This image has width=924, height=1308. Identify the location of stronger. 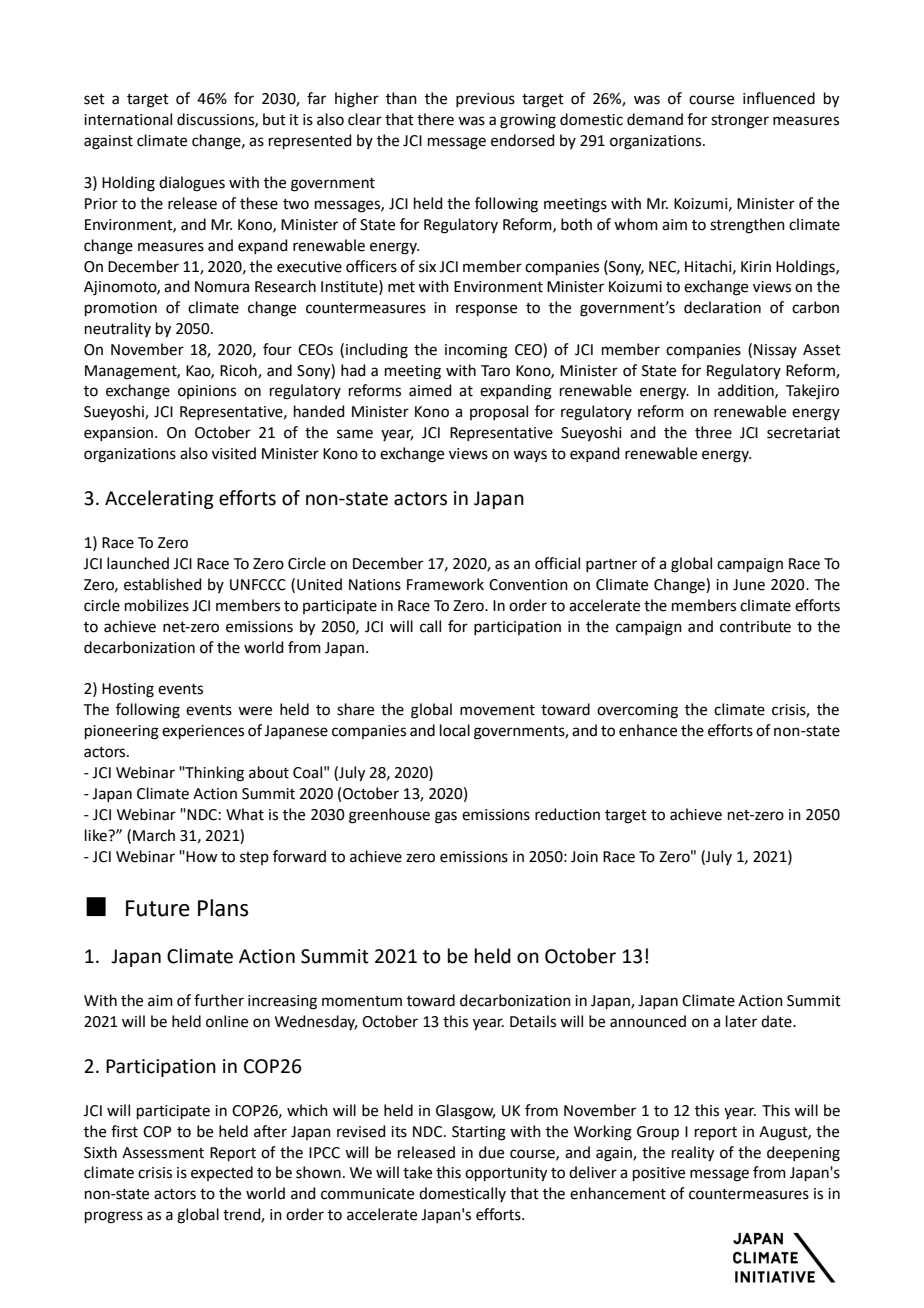
(740, 122).
